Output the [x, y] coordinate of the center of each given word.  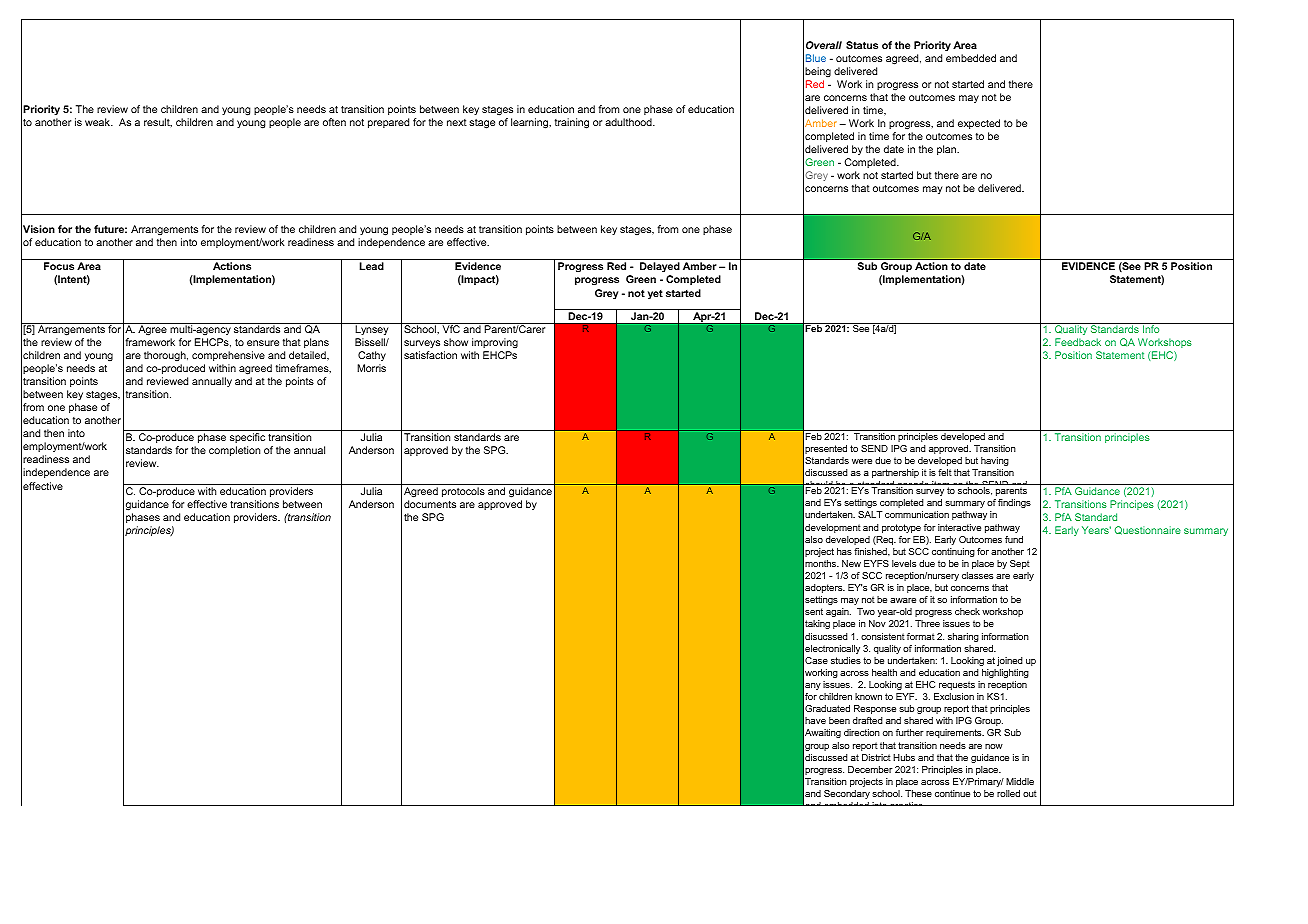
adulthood [629, 122]
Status [862, 45]
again [838, 612]
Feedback [1078, 342]
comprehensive [228, 356]
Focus [59, 266]
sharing [963, 637]
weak [98, 122]
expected [979, 124]
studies [846, 660]
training [572, 123]
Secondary [847, 794]
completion [234, 451]
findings [1014, 503]
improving [495, 343]
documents [430, 504]
